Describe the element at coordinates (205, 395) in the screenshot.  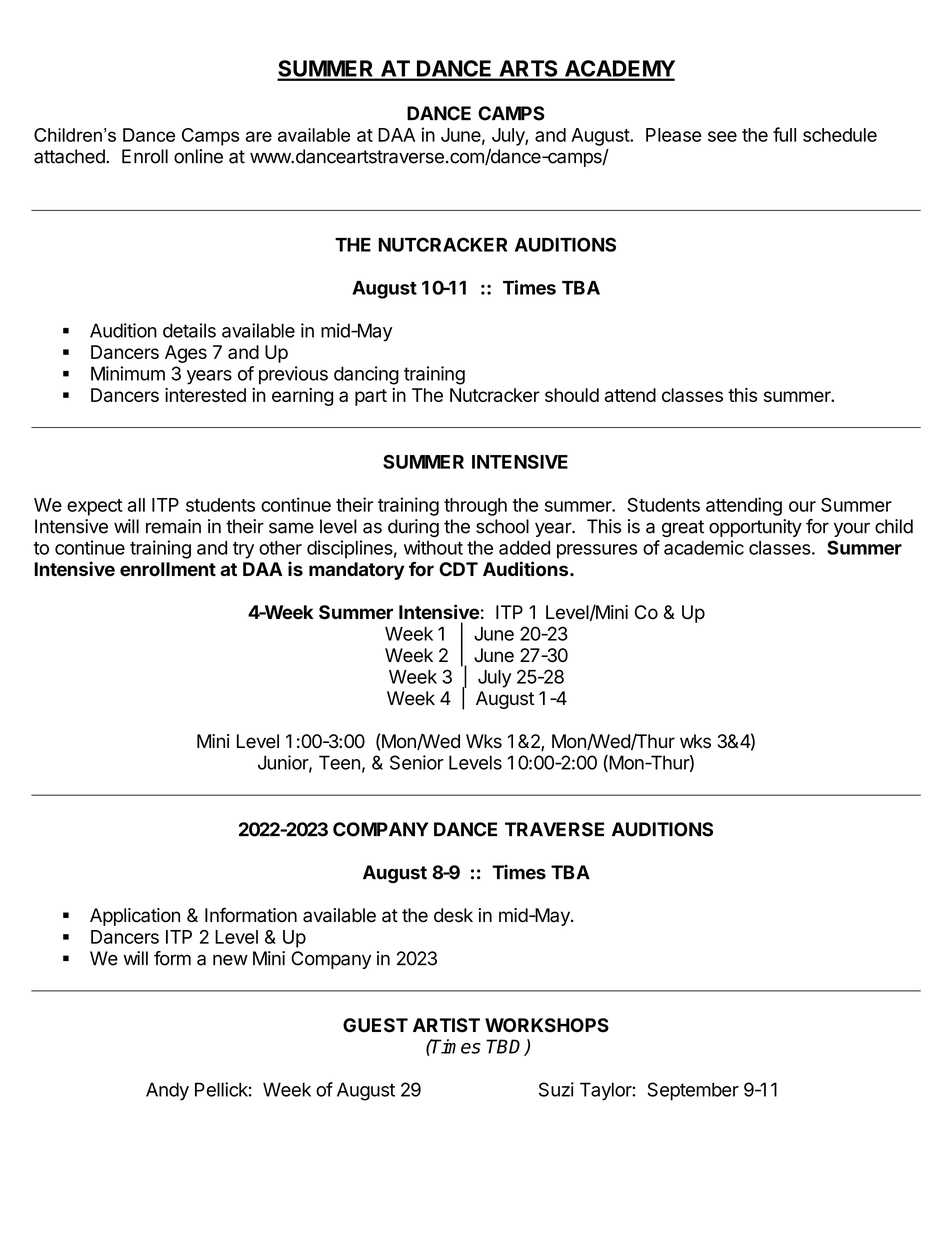
I see `interested` at that location.
